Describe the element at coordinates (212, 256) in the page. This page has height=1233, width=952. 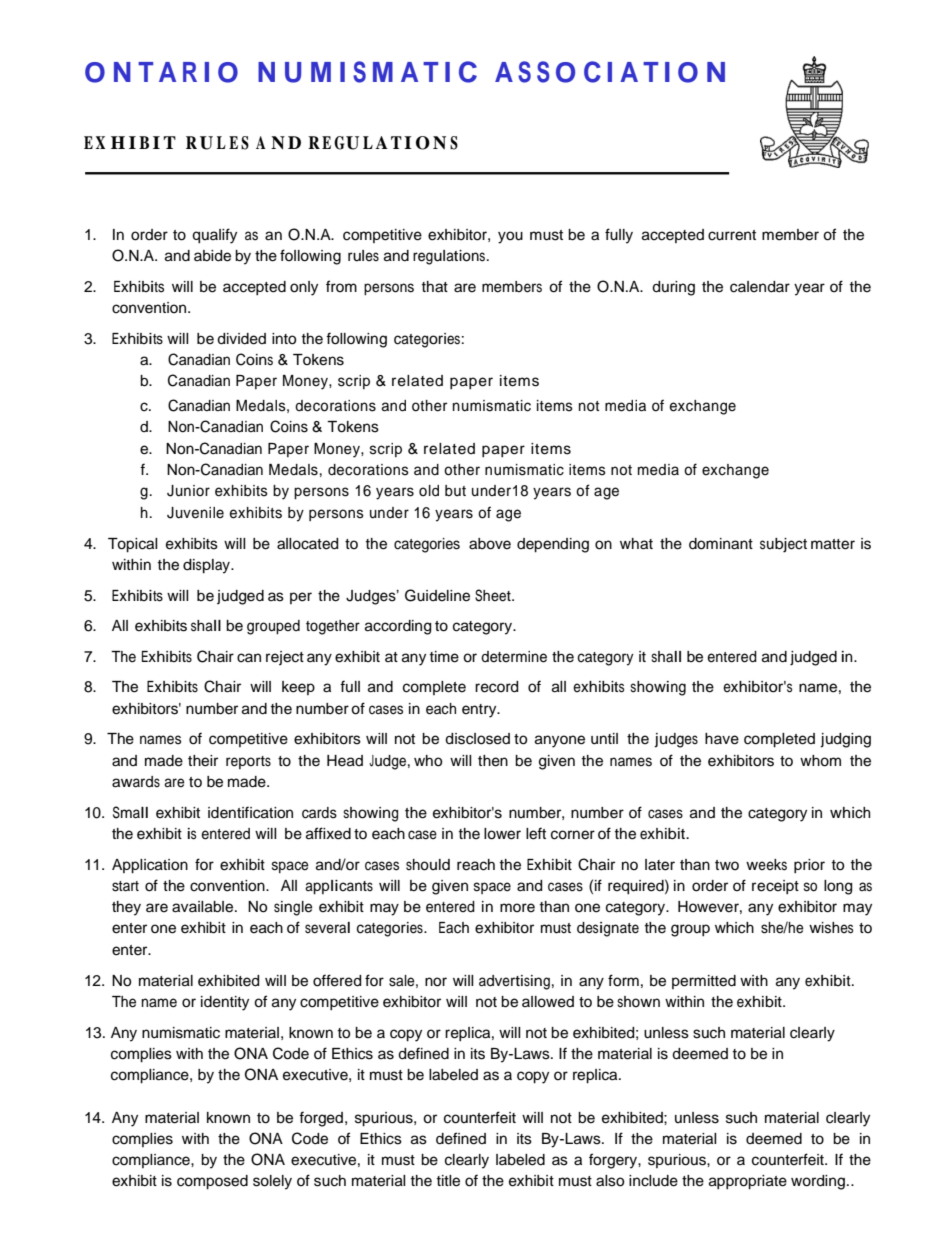
I see `abide` at that location.
